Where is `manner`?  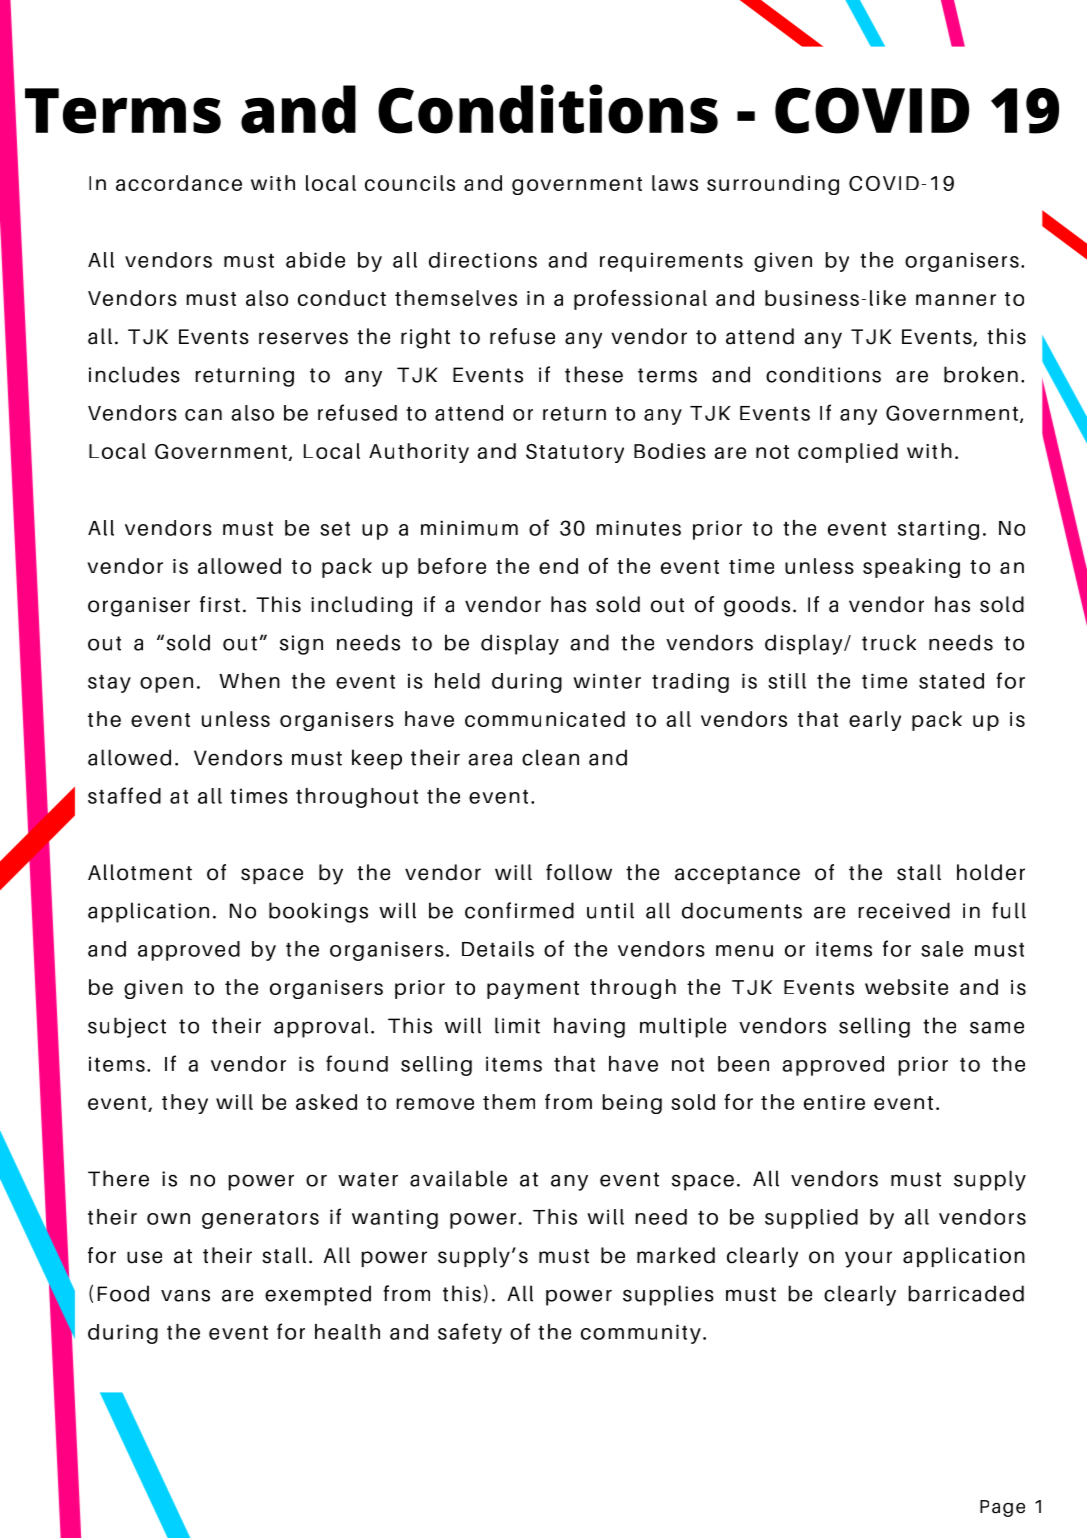 manner is located at coordinates (956, 300).
